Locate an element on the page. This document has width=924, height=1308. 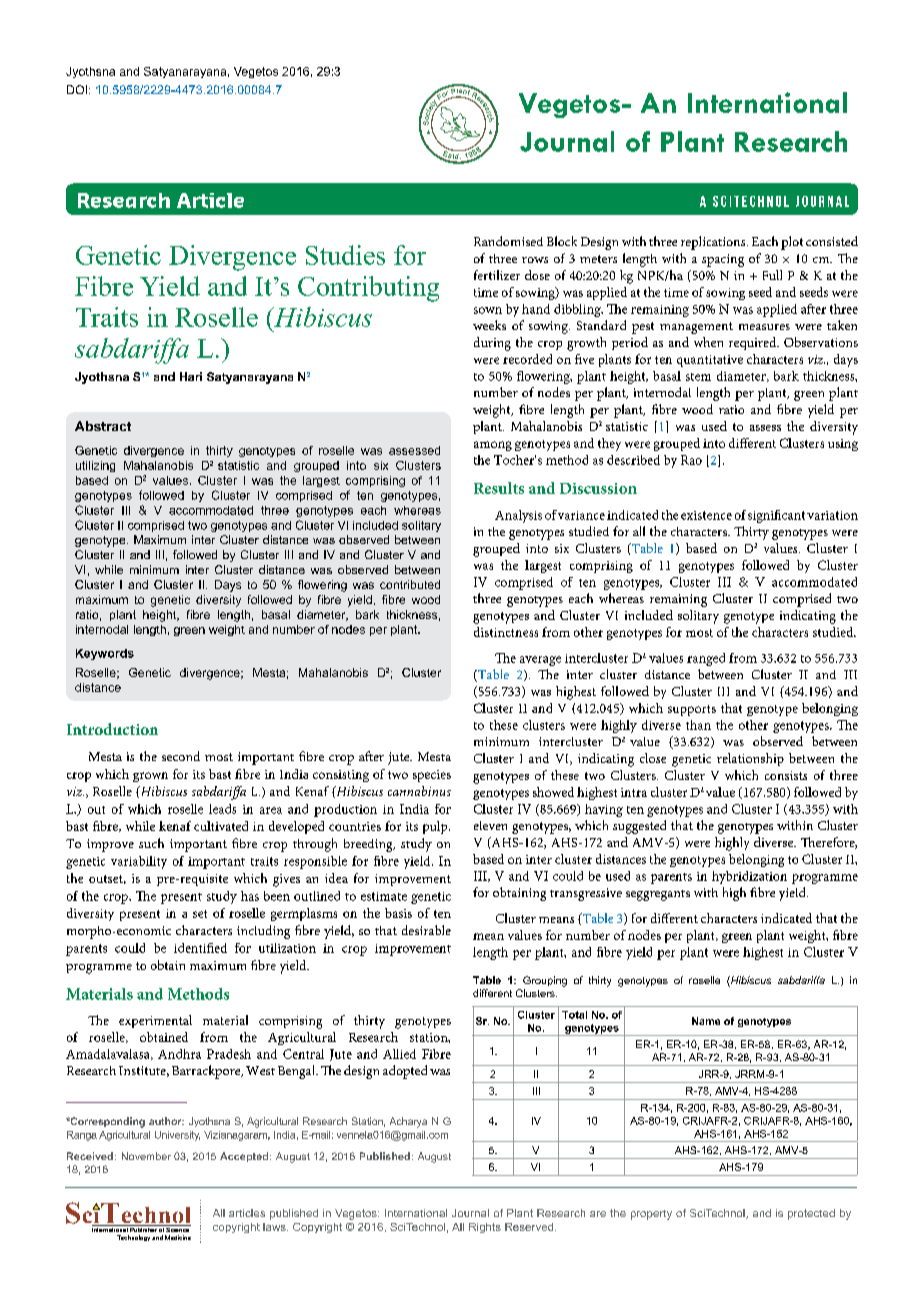
Randomised is located at coordinates (508, 241).
